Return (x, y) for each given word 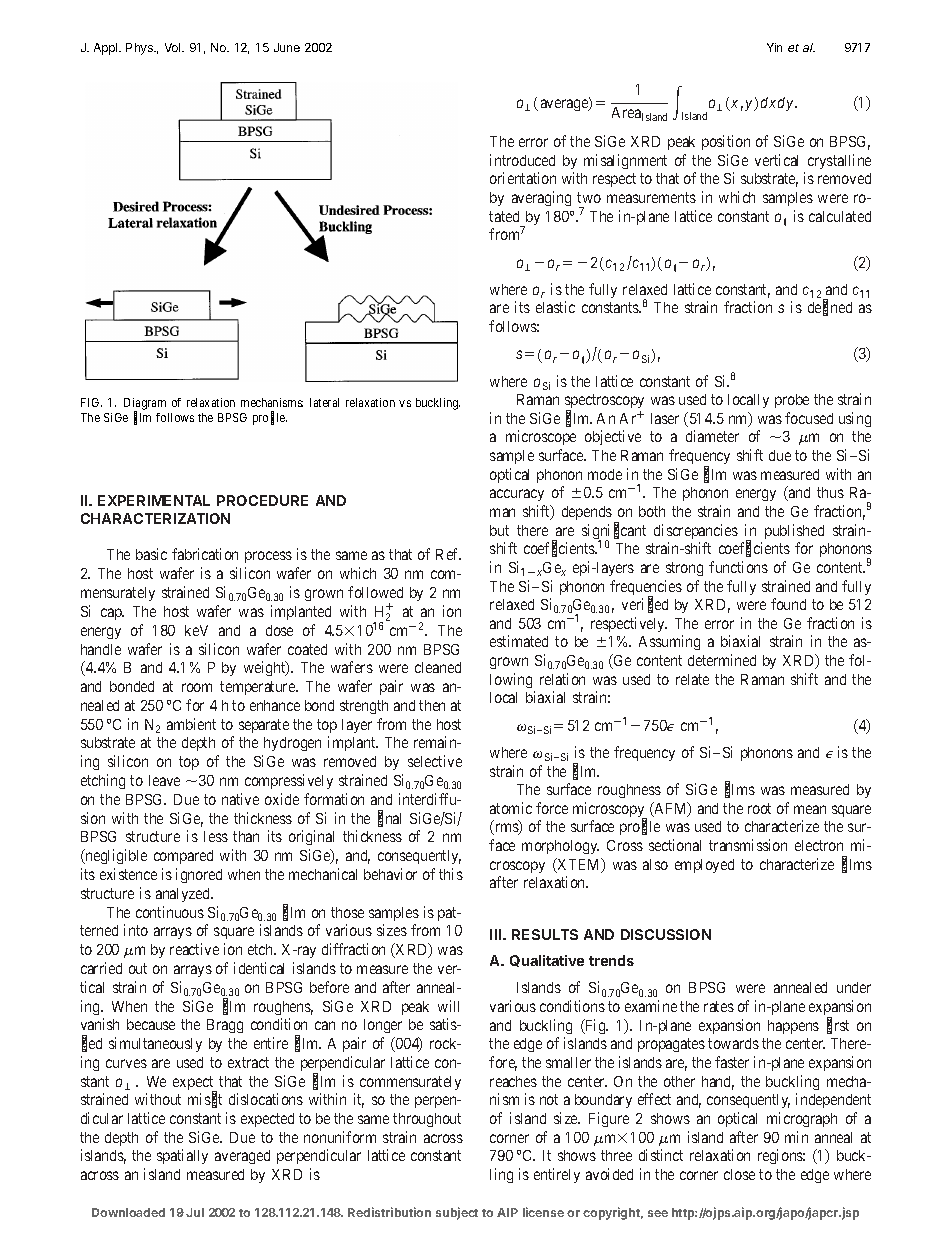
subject (457, 1213)
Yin (774, 47)
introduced (522, 160)
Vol (174, 47)
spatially (182, 1156)
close (739, 1174)
